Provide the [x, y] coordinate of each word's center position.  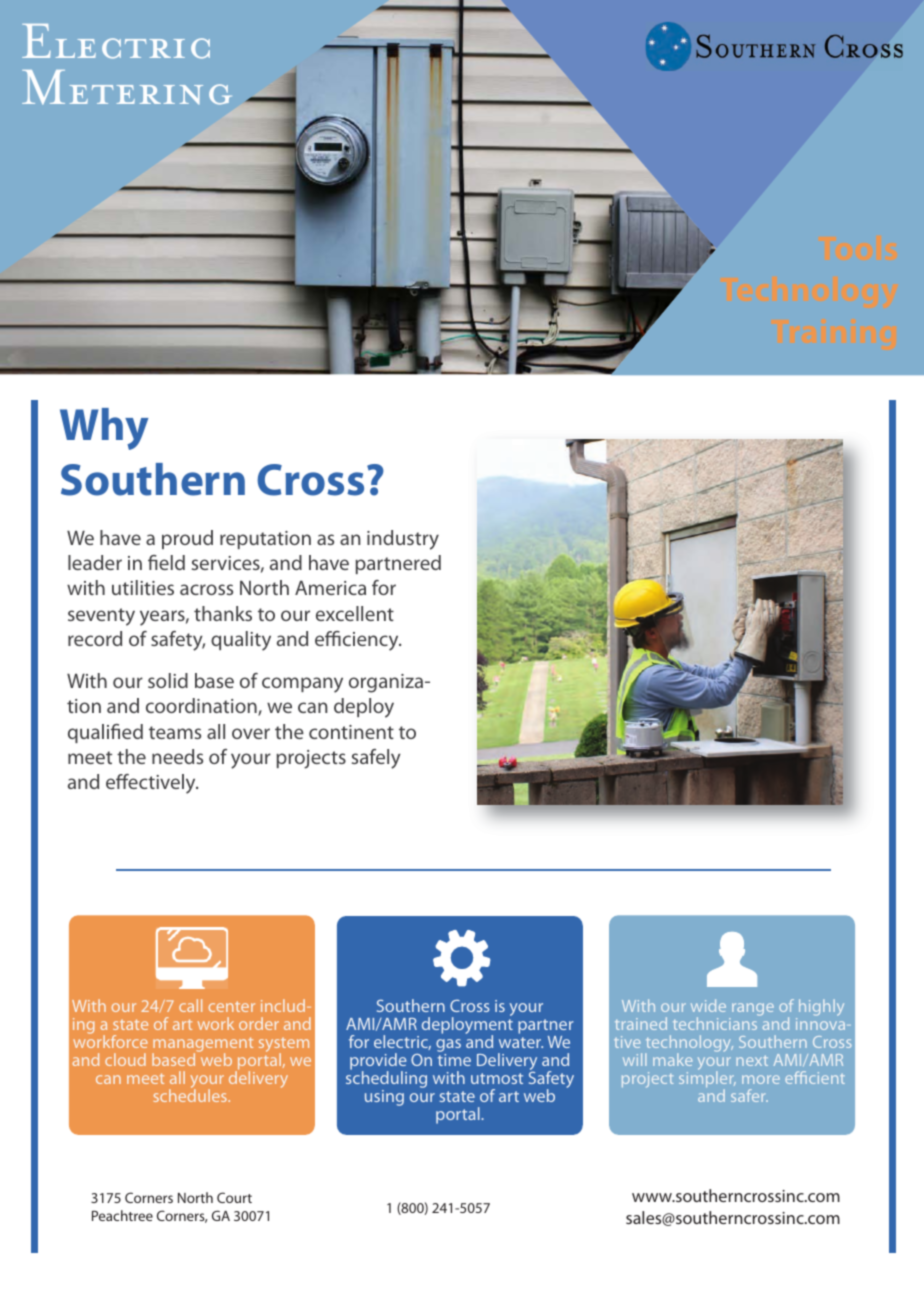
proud [187, 539]
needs [177, 756]
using [384, 1098]
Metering [127, 87]
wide [708, 1005]
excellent [355, 613]
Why [104, 429]
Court [234, 1197]
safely [376, 759]
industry [403, 540]
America [330, 587]
